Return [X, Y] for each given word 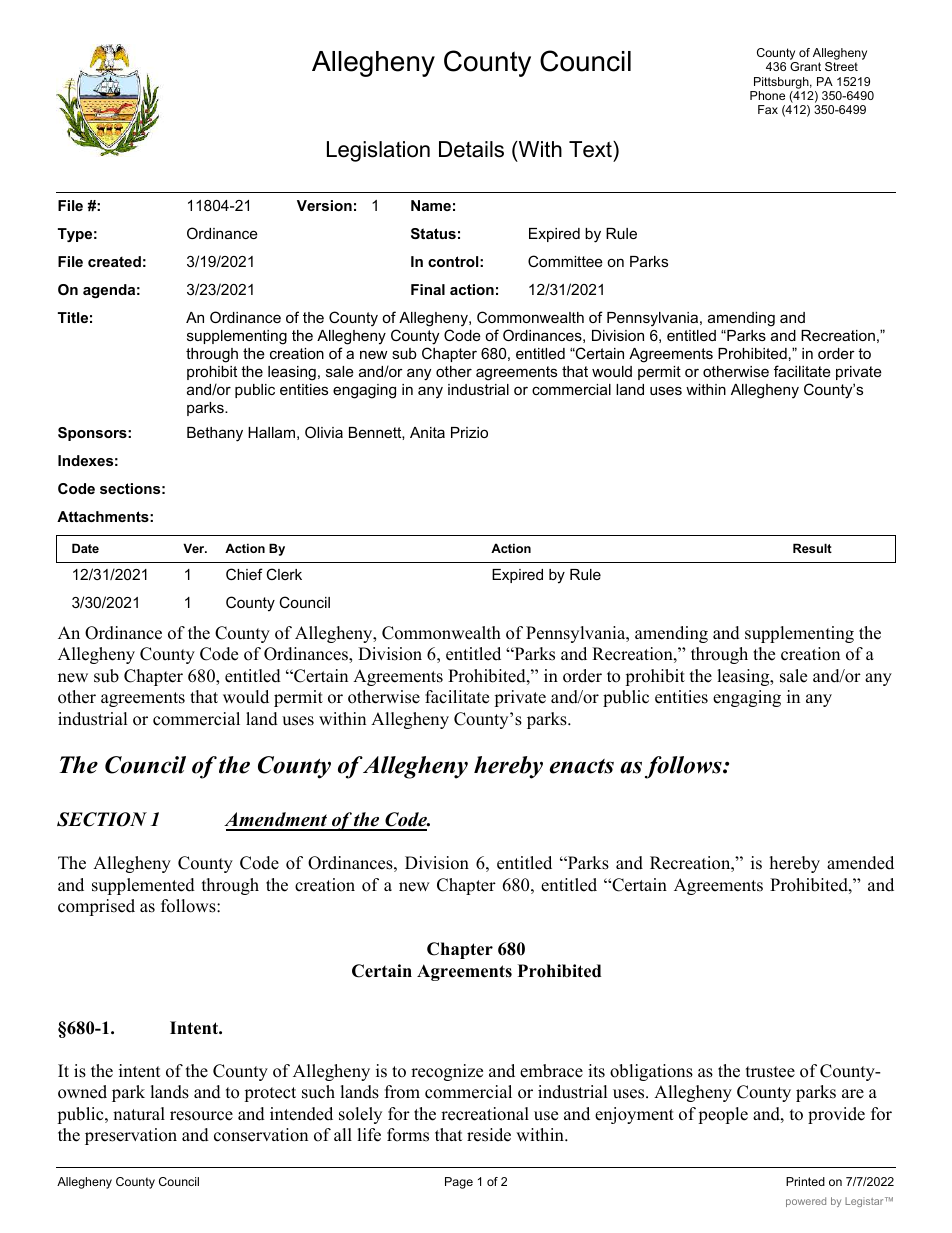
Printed [805, 1181]
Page [459, 1183]
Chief [244, 574]
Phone [767, 95]
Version [324, 205]
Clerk [284, 574]
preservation [131, 1136]
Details [471, 149]
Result [812, 548]
